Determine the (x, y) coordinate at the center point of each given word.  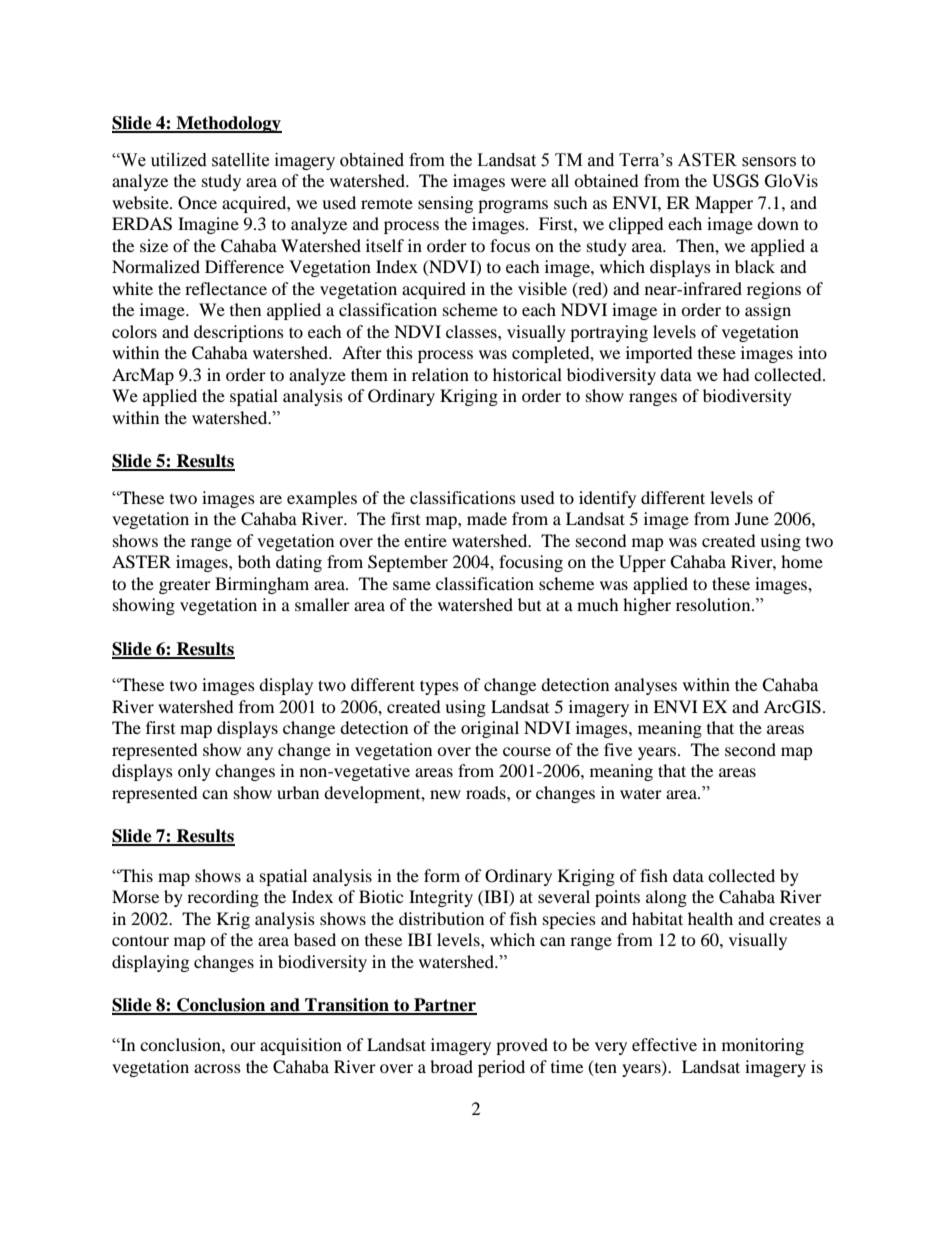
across (217, 1068)
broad (451, 1066)
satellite (240, 160)
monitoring (763, 1046)
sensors (769, 162)
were (528, 182)
